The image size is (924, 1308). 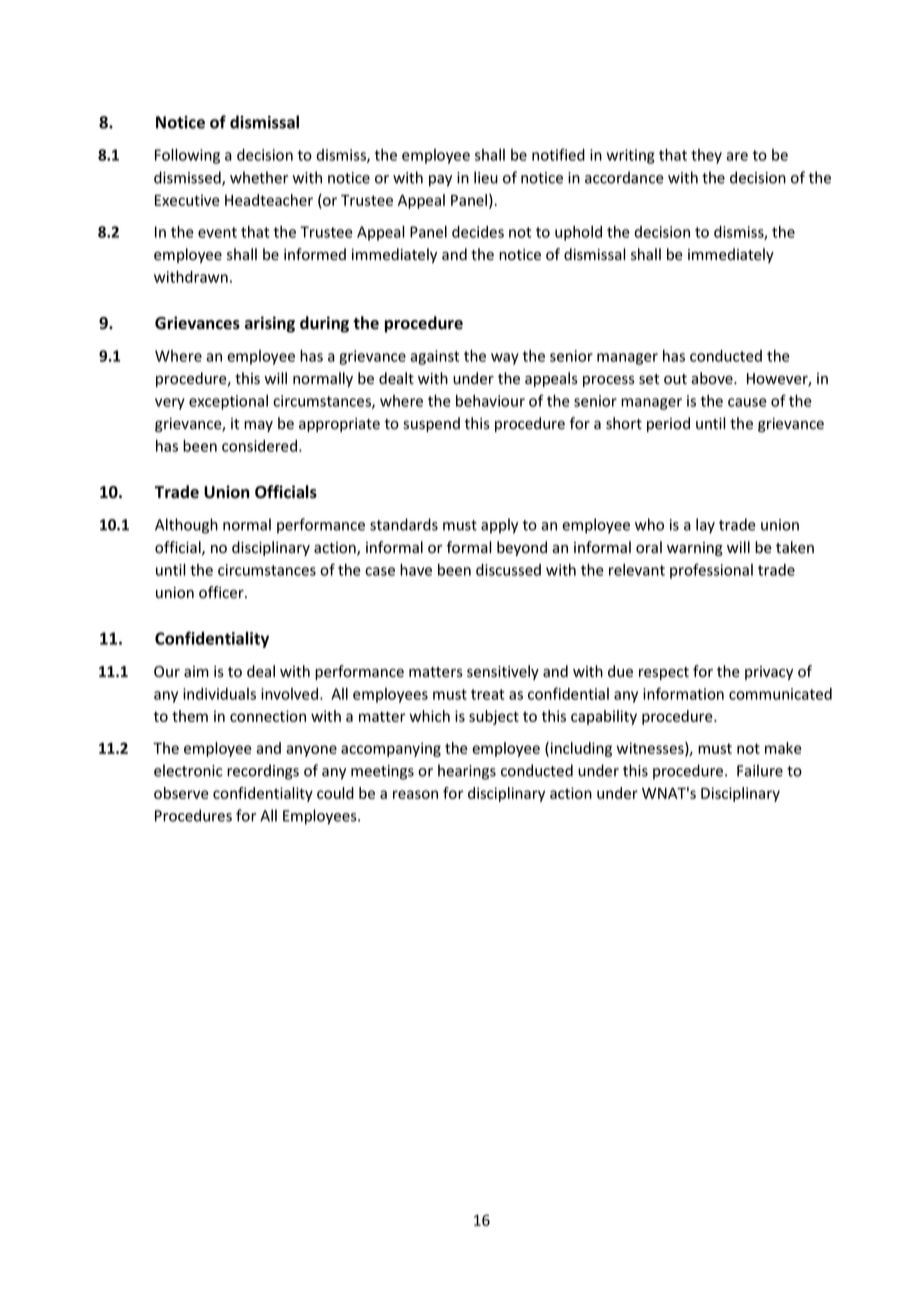 What do you see at coordinates (760, 770) in the document?
I see `Failure` at bounding box center [760, 770].
